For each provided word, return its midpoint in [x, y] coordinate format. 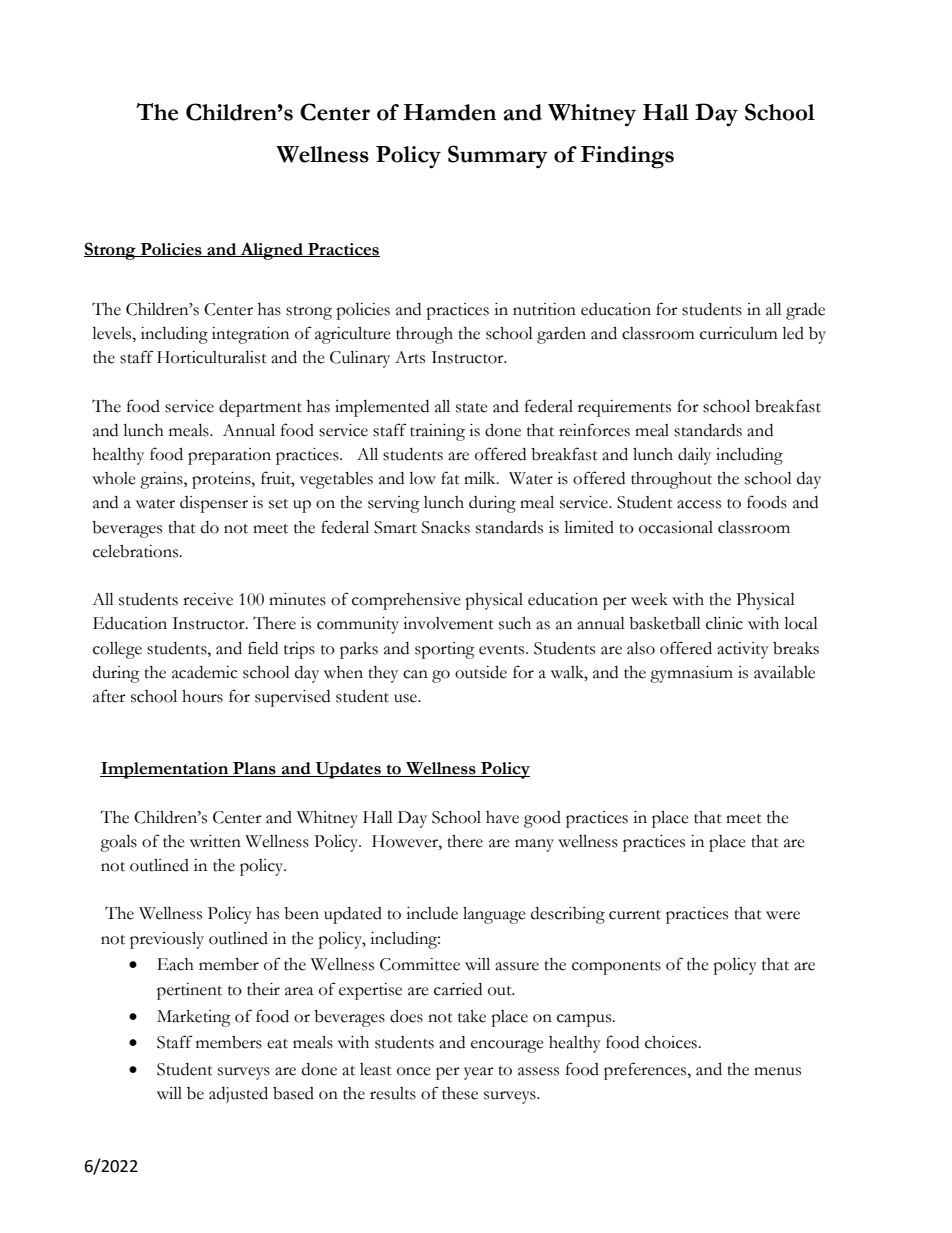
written [215, 841]
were [783, 915]
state [472, 408]
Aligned [271, 251]
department [260, 408]
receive [208, 599]
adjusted [238, 1095]
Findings [627, 157]
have [502, 817]
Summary [498, 156]
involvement [448, 623]
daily [694, 456]
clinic [724, 623]
